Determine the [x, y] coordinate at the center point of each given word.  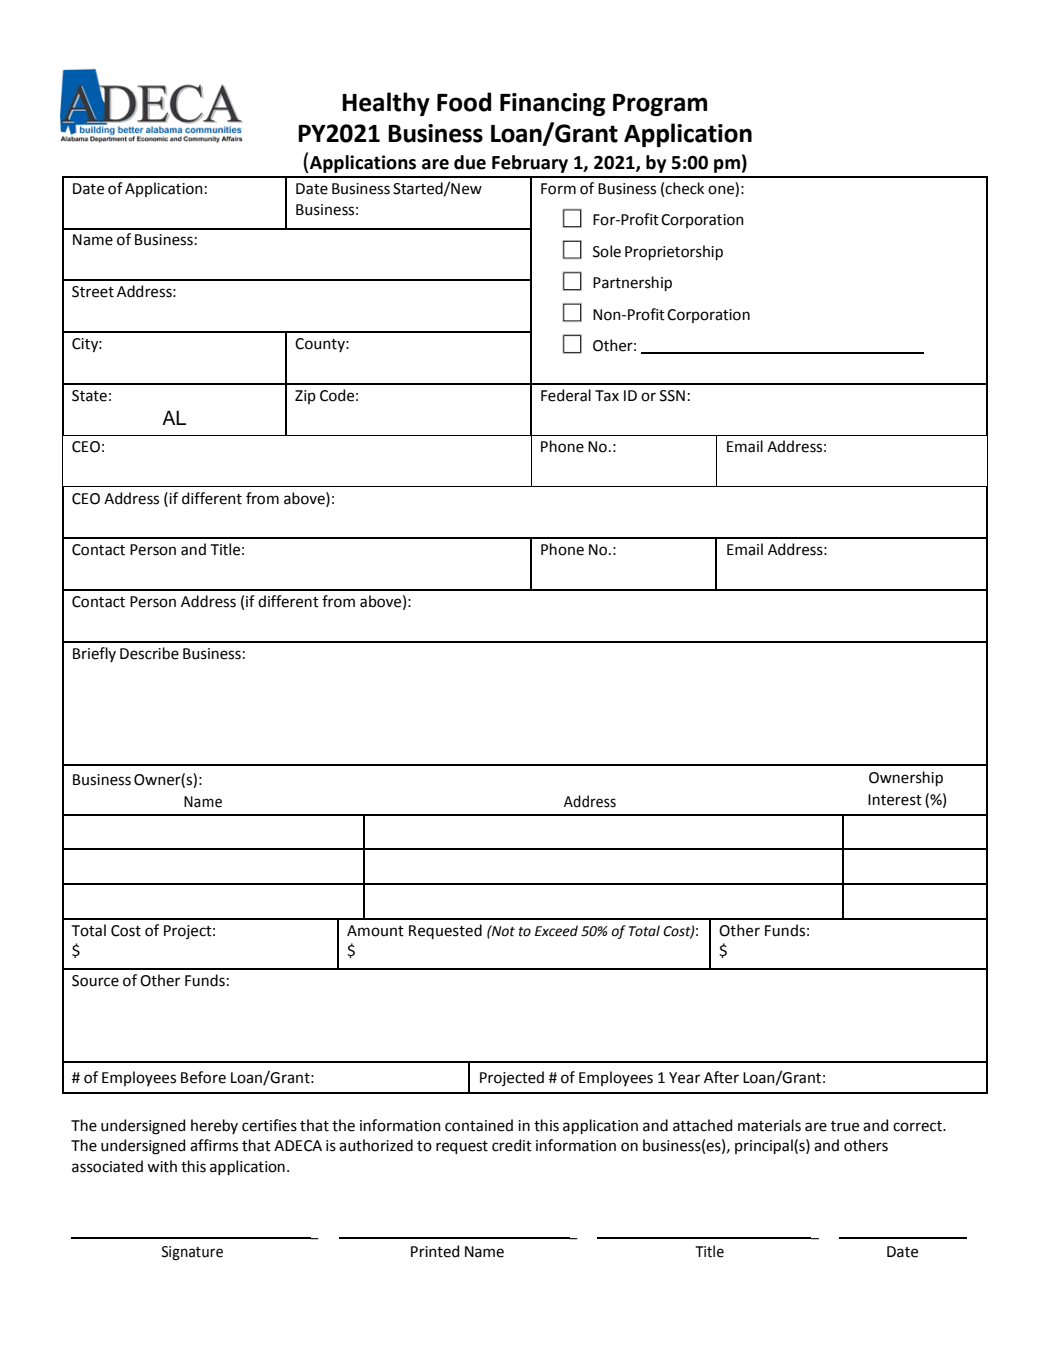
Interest [895, 800]
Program [660, 105]
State [89, 396]
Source [95, 981]
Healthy [386, 104]
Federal [566, 395]
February [530, 164]
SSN [672, 396]
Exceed [556, 931]
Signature [192, 1253]
